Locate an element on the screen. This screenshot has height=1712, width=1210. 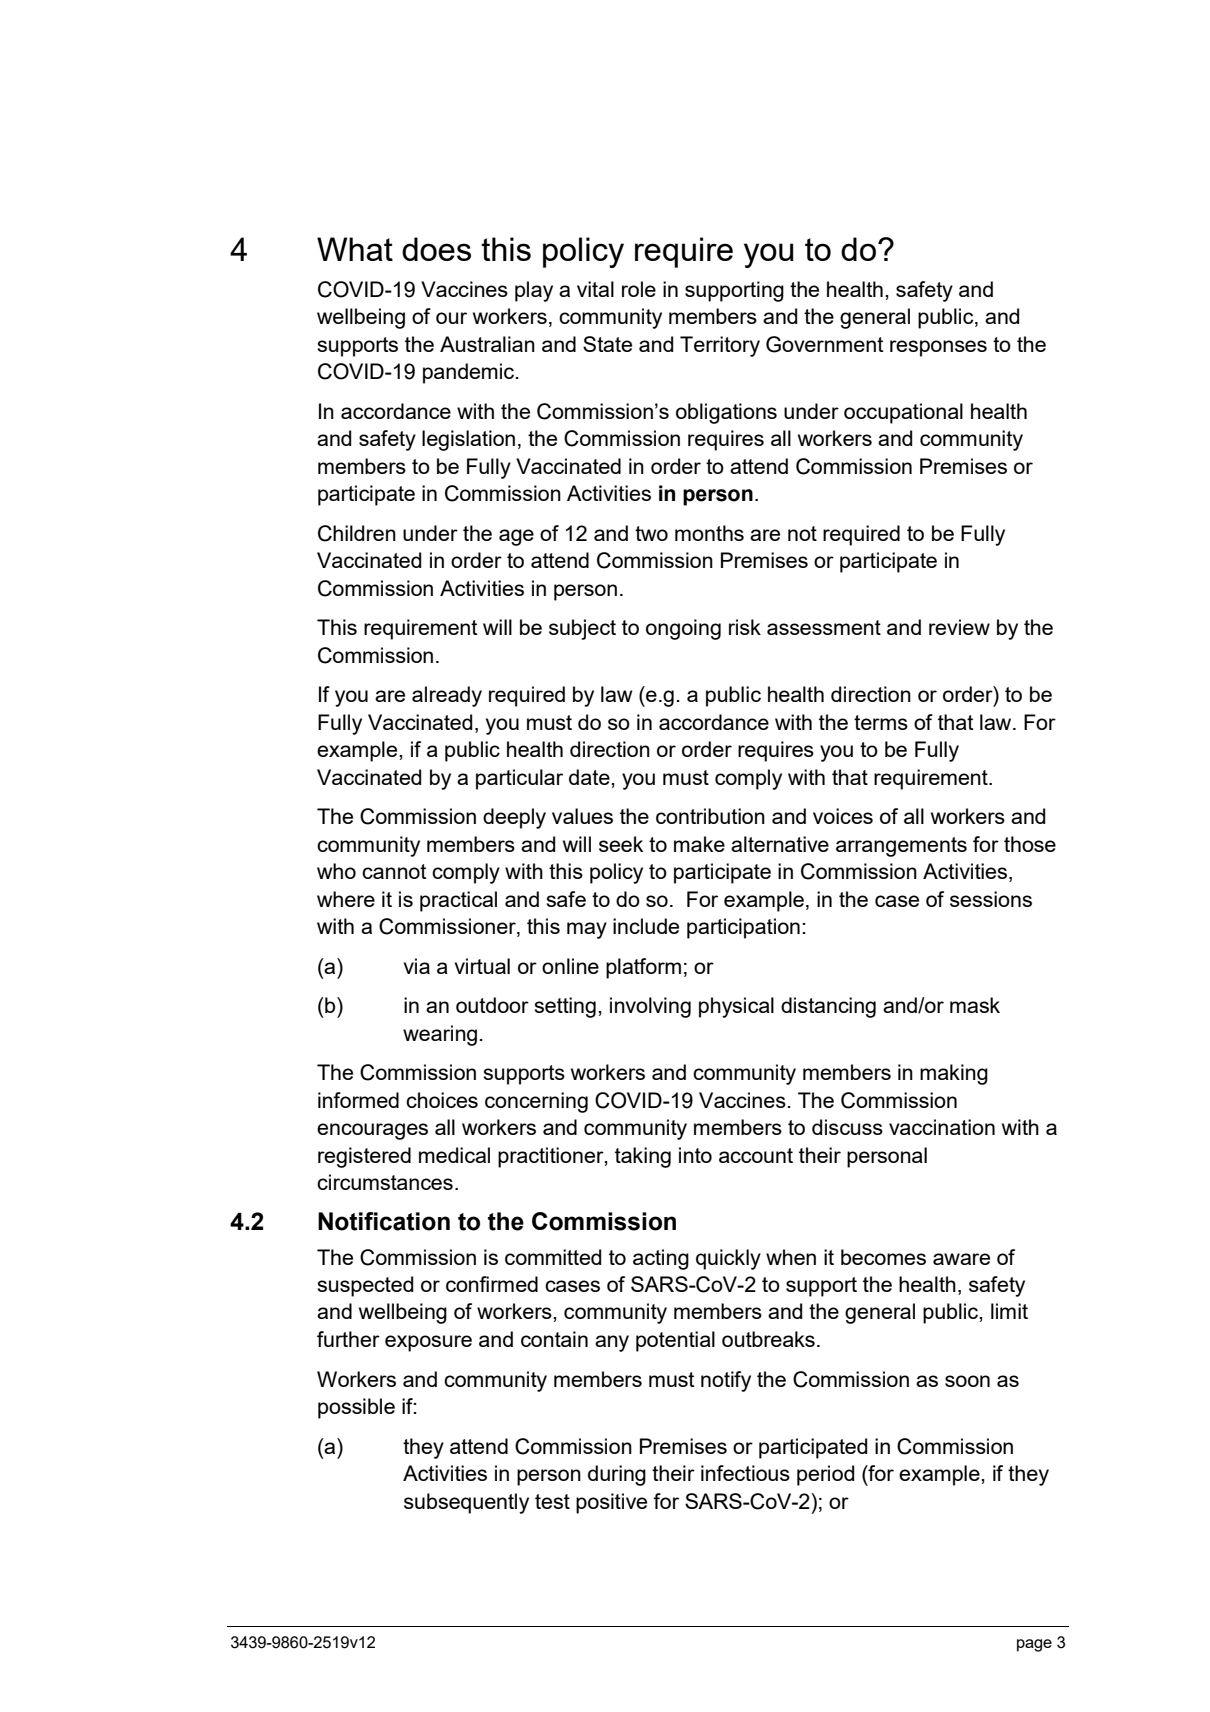
subsequently is located at coordinates (466, 1503).
